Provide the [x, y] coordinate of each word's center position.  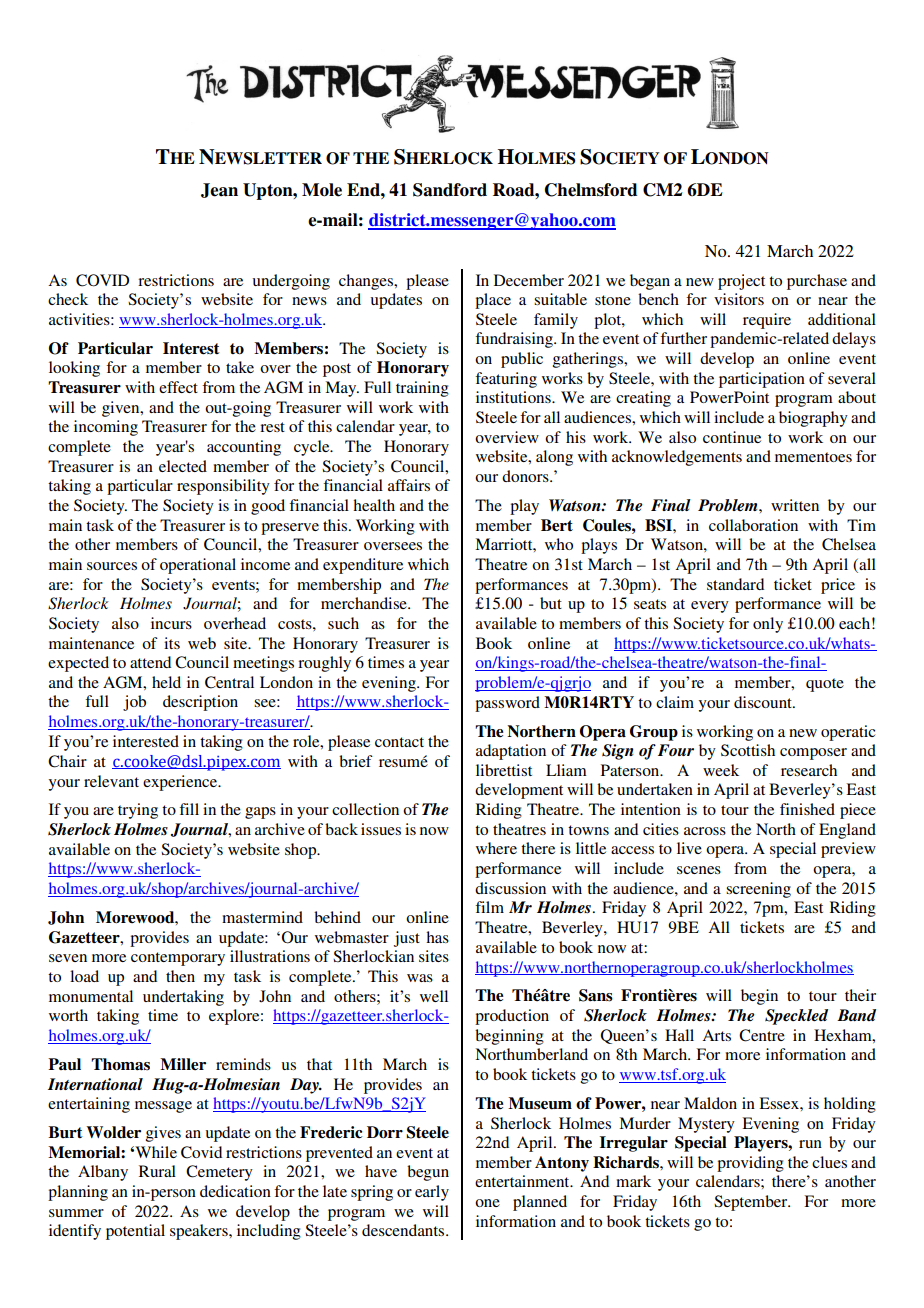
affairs [409, 485]
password [507, 704]
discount [764, 702]
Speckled [796, 1017]
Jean [219, 190]
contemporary [178, 959]
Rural [157, 1171]
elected [183, 466]
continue [732, 437]
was [420, 978]
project [741, 282]
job [134, 703]
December [529, 280]
